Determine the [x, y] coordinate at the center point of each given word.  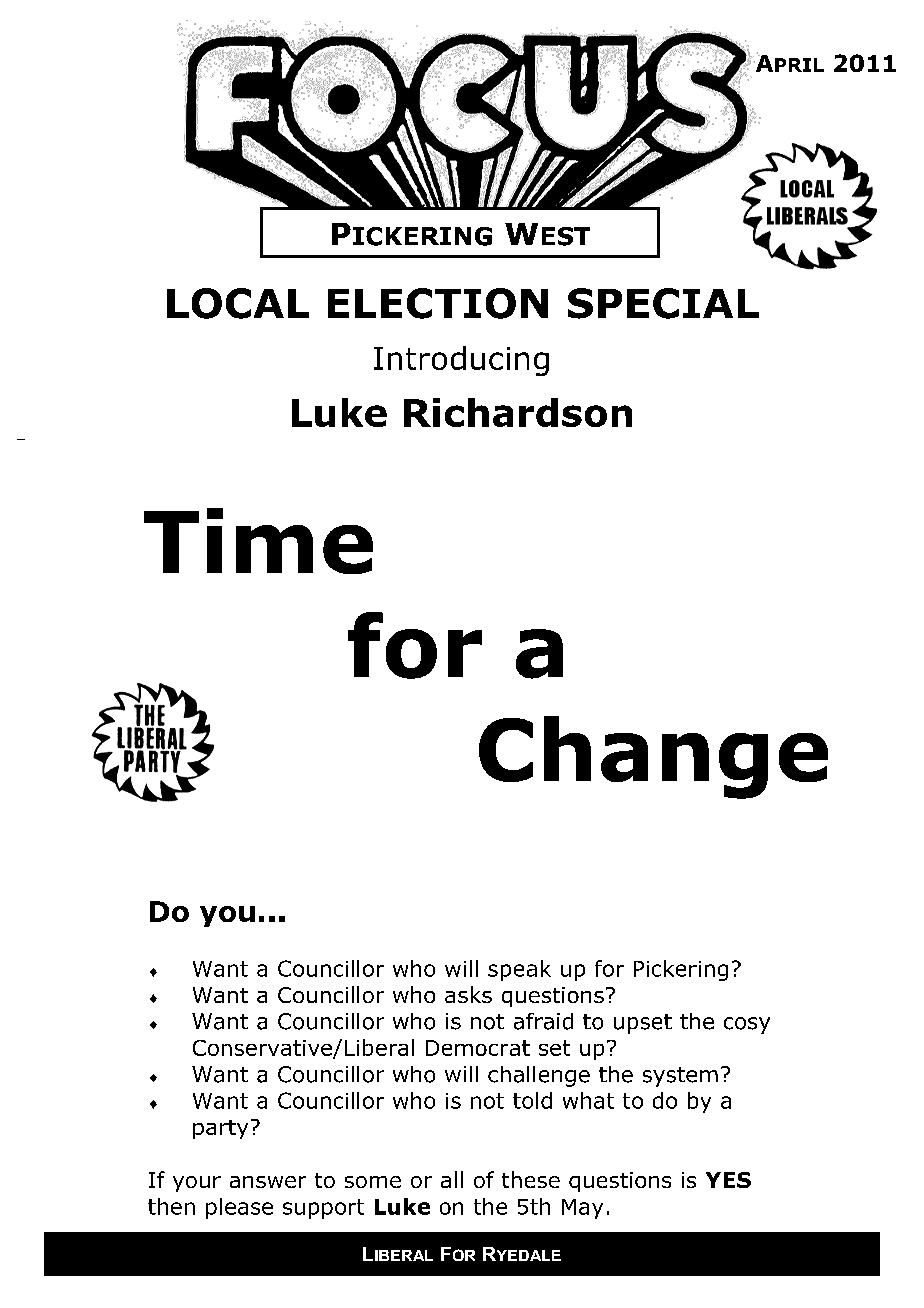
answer [268, 1182]
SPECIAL [663, 303]
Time [258, 541]
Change [653, 757]
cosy [747, 1025]
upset [643, 1024]
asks [468, 994]
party [220, 1129]
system [680, 1077]
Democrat [478, 1048]
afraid [543, 1021]
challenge [539, 1076]
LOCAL [238, 303]
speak [519, 970]
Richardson [518, 412]
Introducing [461, 361]
